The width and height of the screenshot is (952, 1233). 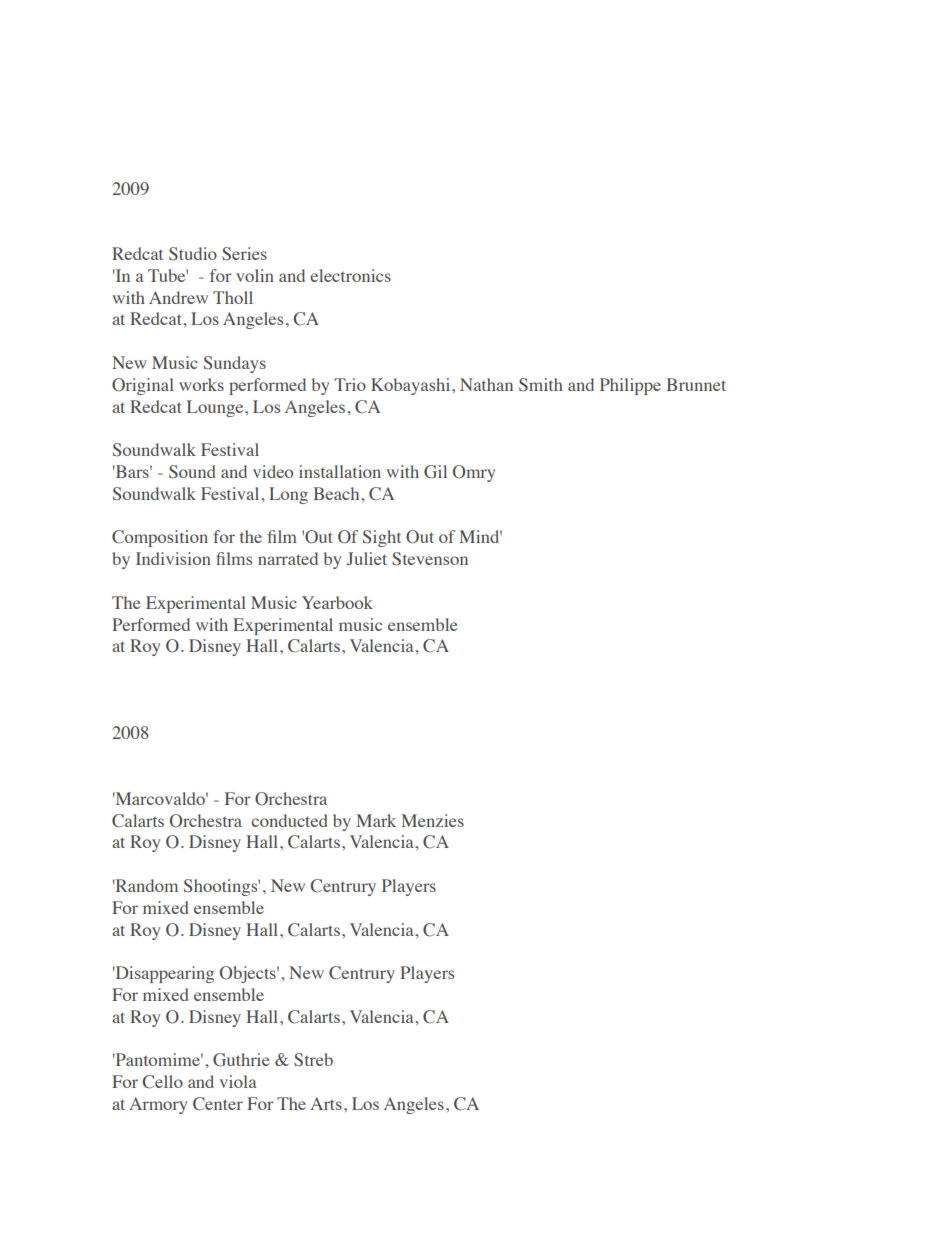 What do you see at coordinates (193, 254) in the screenshot?
I see `Studio` at bounding box center [193, 254].
